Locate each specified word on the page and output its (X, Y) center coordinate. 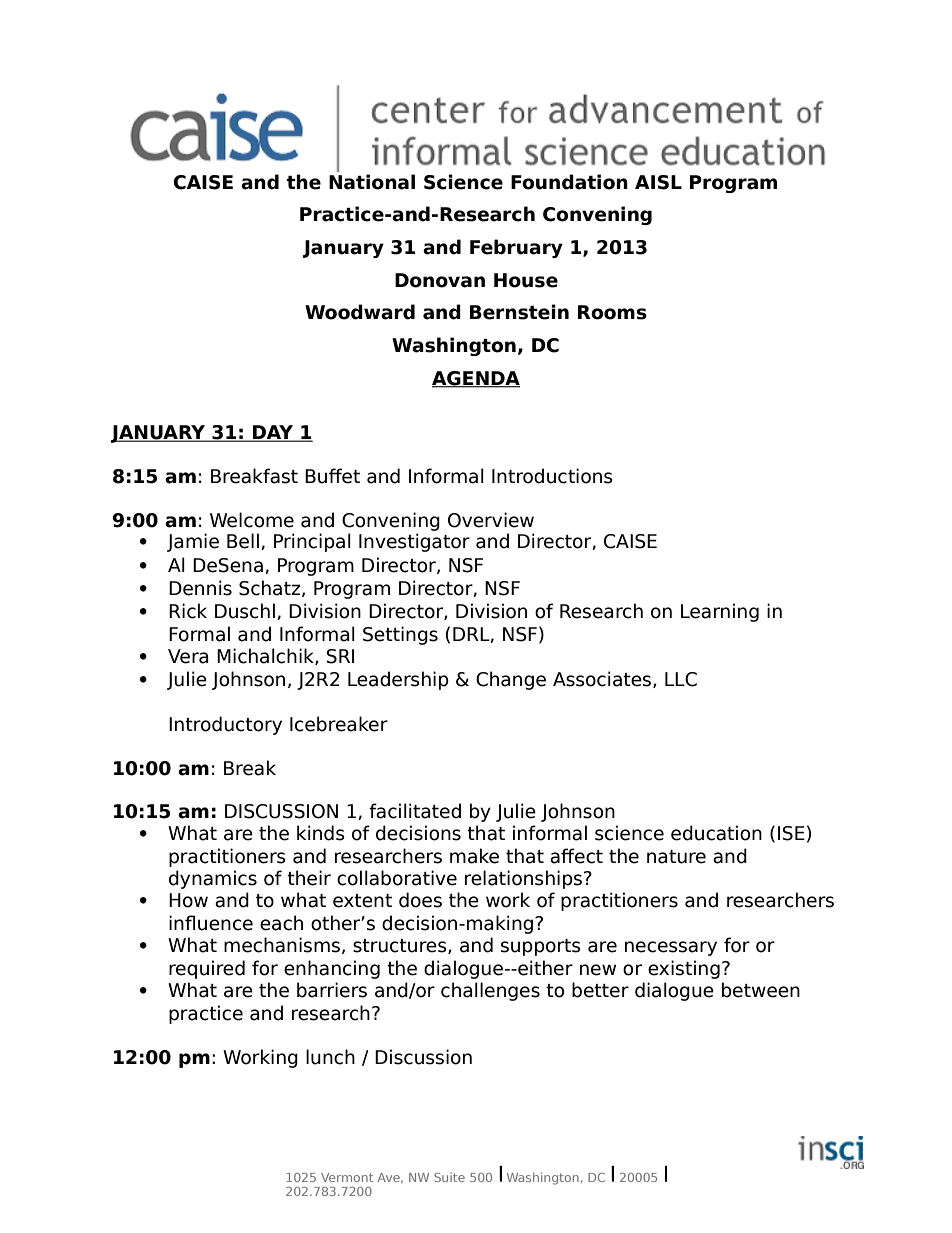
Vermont (347, 1177)
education (716, 833)
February (516, 248)
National (372, 182)
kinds (321, 833)
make (474, 856)
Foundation (569, 182)
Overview (491, 520)
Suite (449, 1177)
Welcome (252, 520)
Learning (720, 612)
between (761, 990)
